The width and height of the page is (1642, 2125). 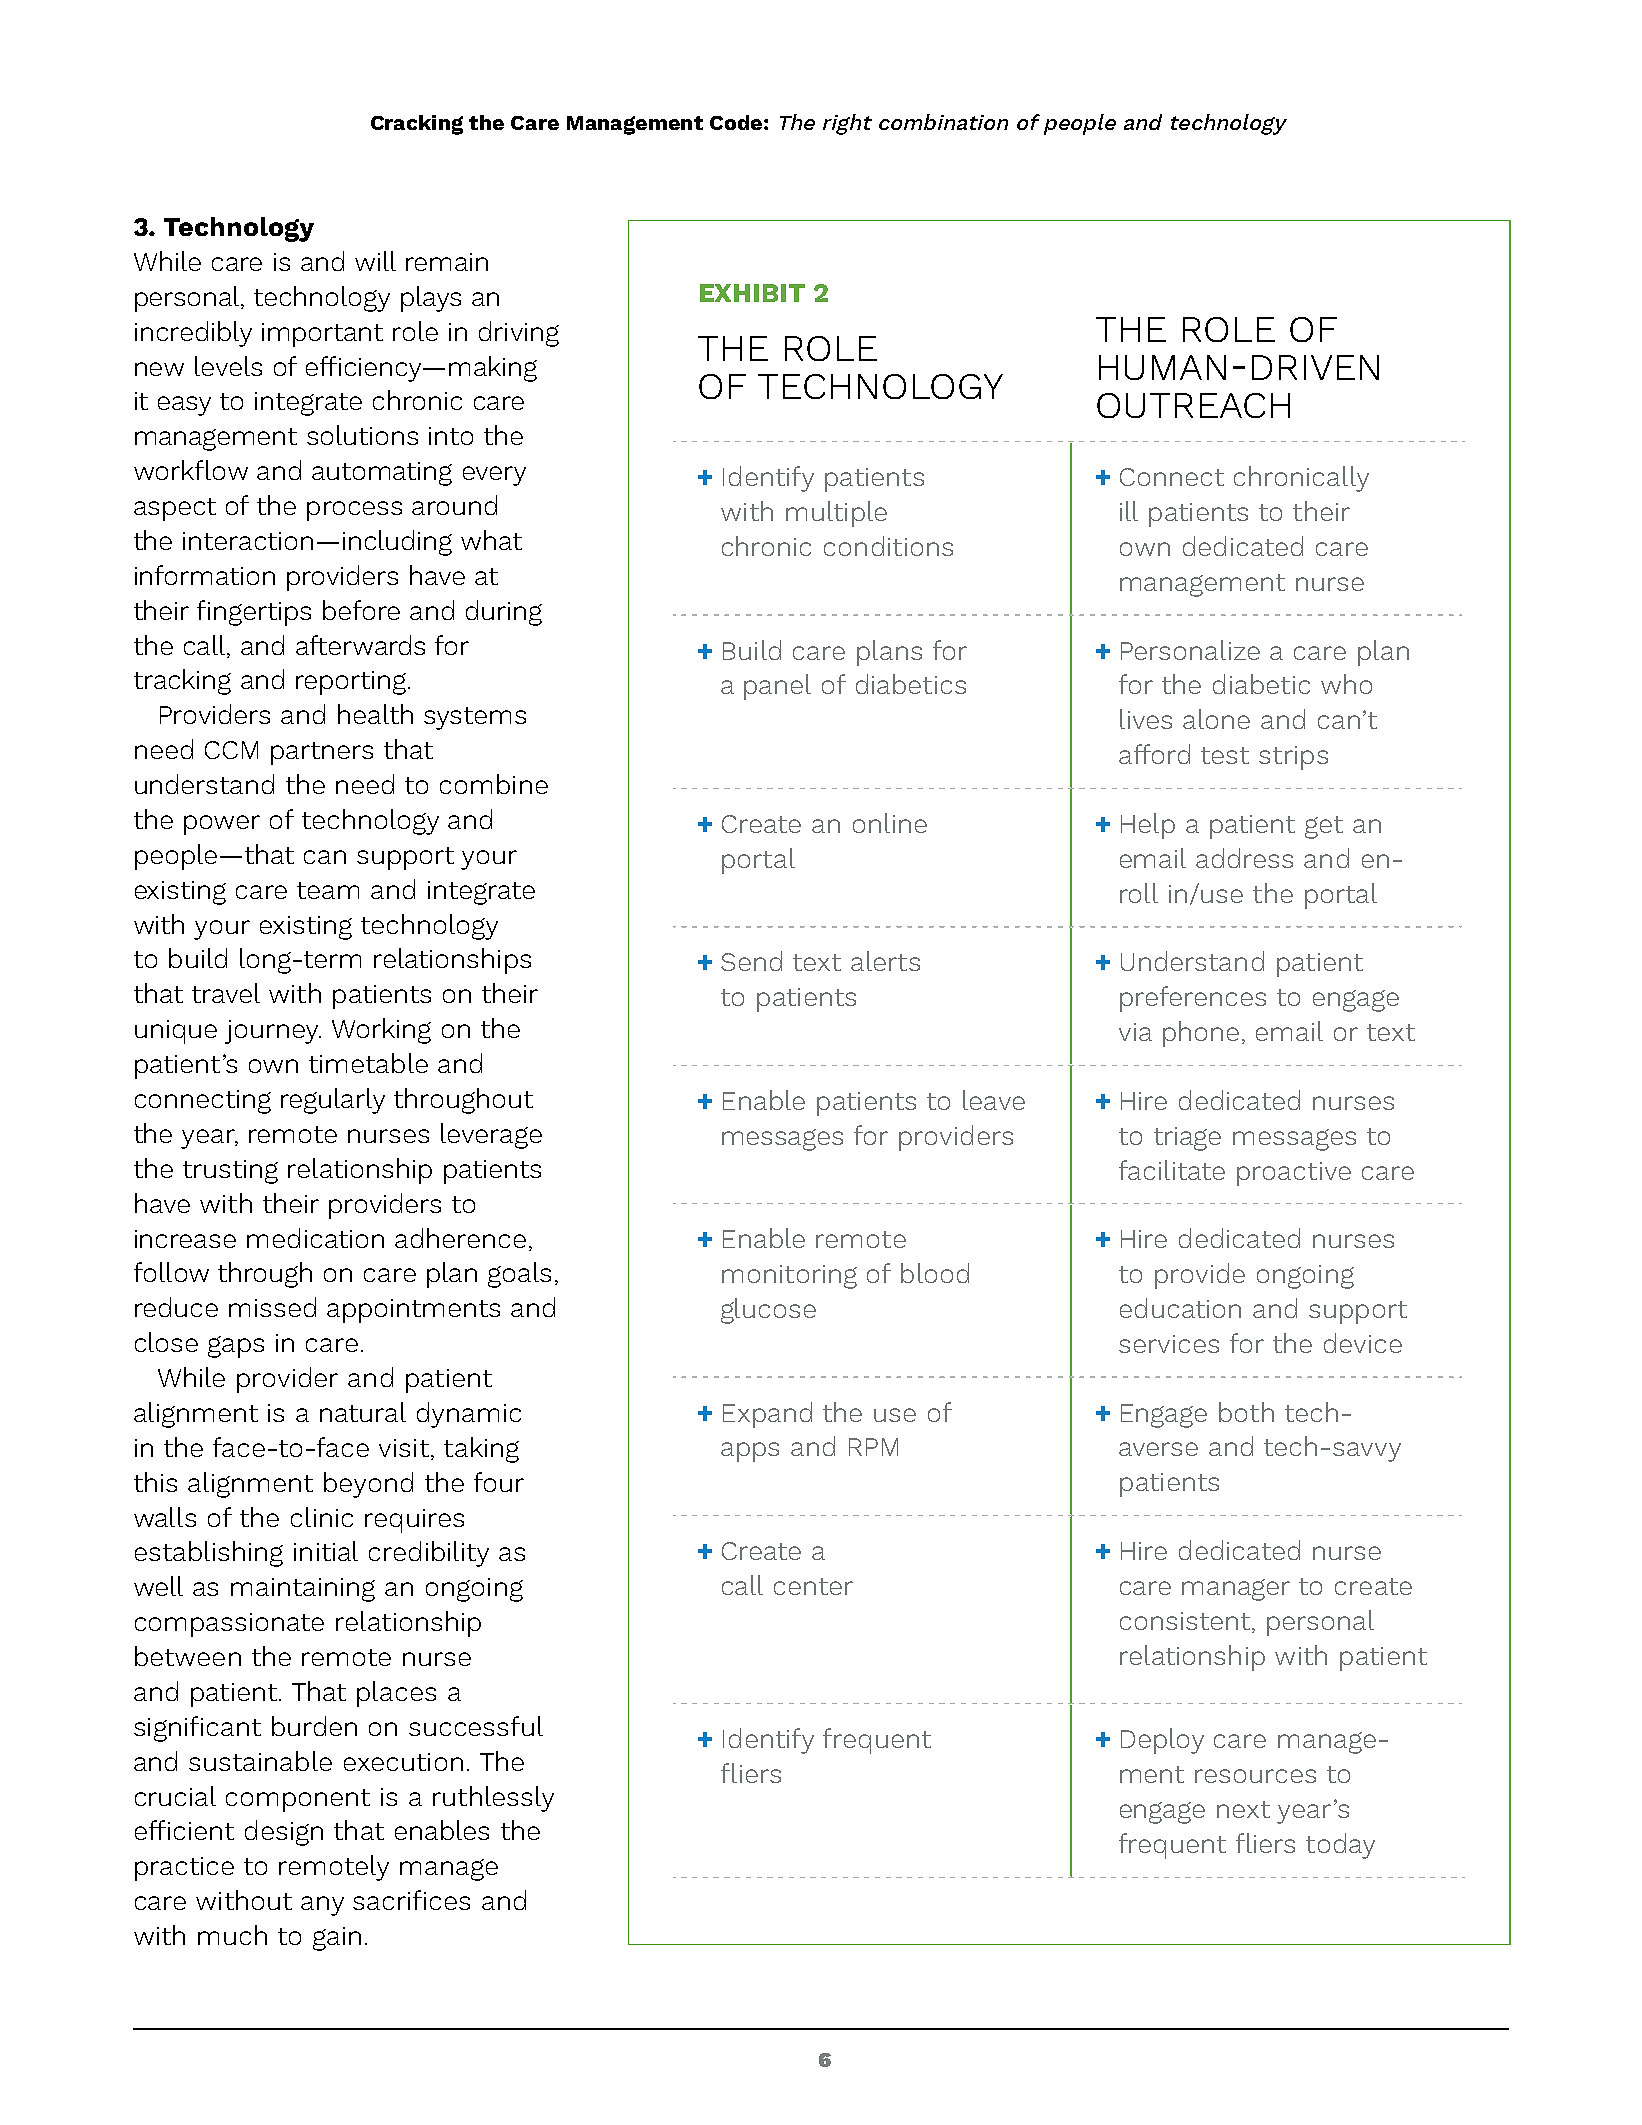 What do you see at coordinates (1193, 405) in the page?
I see `OUTREACH` at bounding box center [1193, 405].
